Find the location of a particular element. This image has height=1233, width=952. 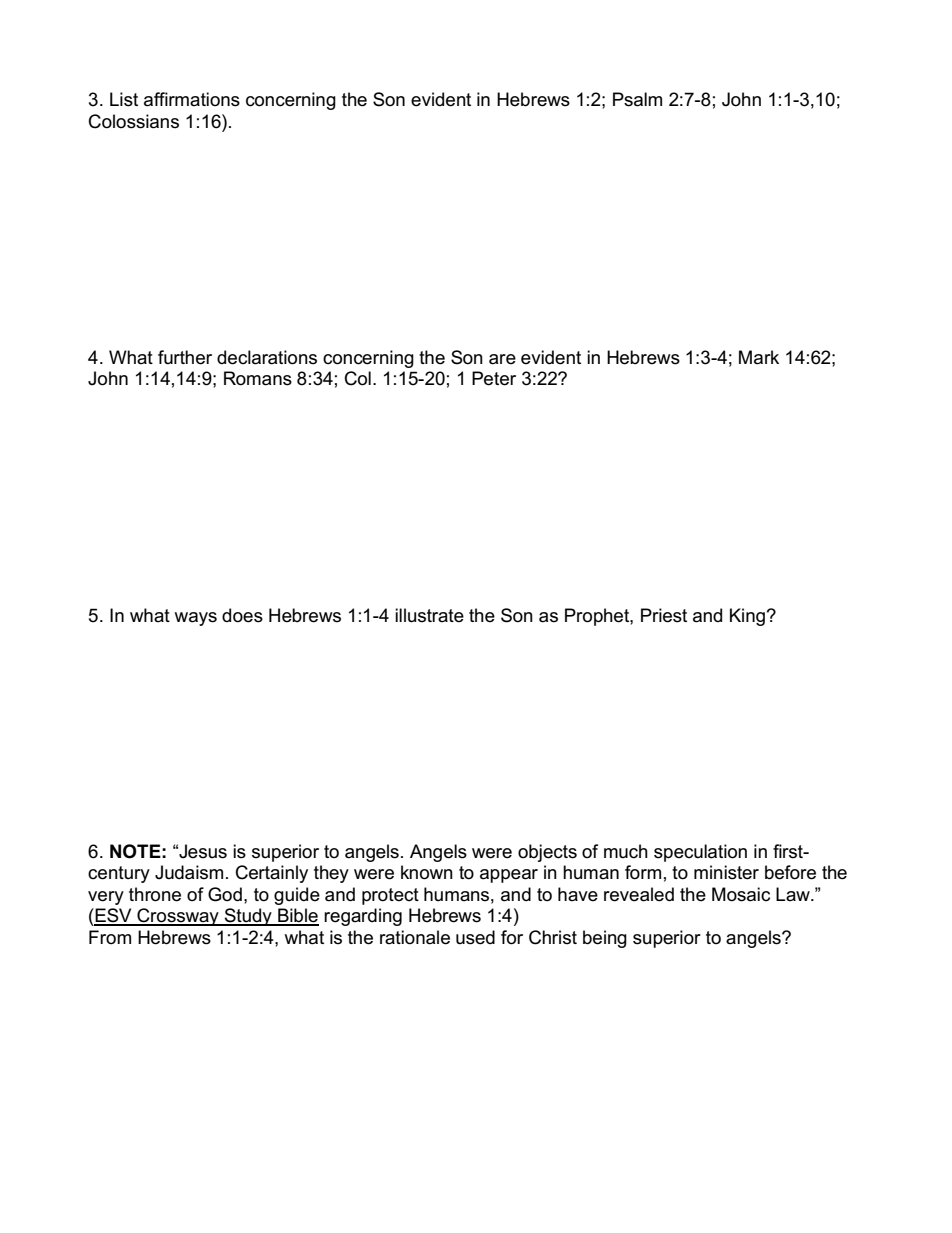

throne is located at coordinates (155, 894).
